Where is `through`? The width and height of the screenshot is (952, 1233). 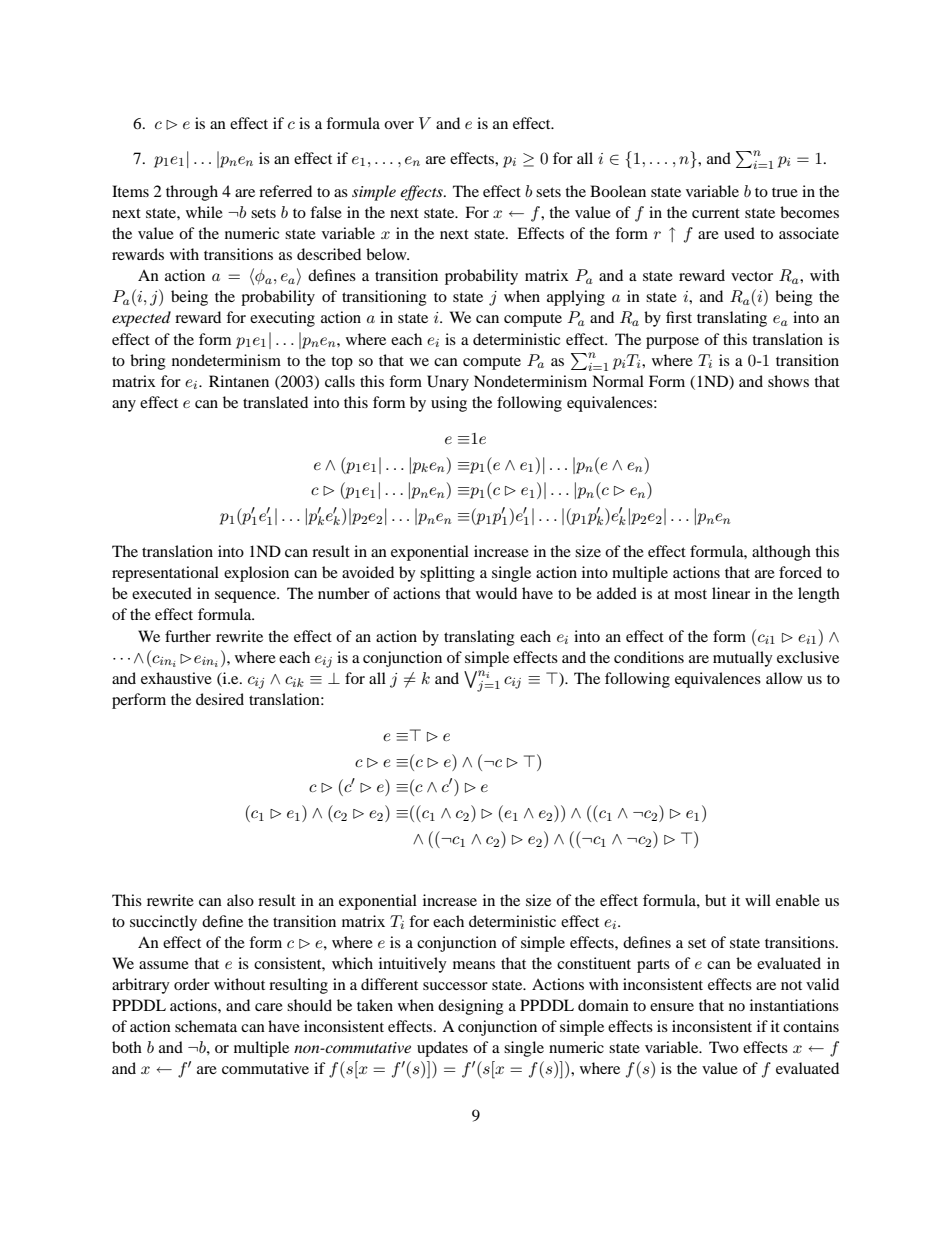
through is located at coordinates (192, 193).
